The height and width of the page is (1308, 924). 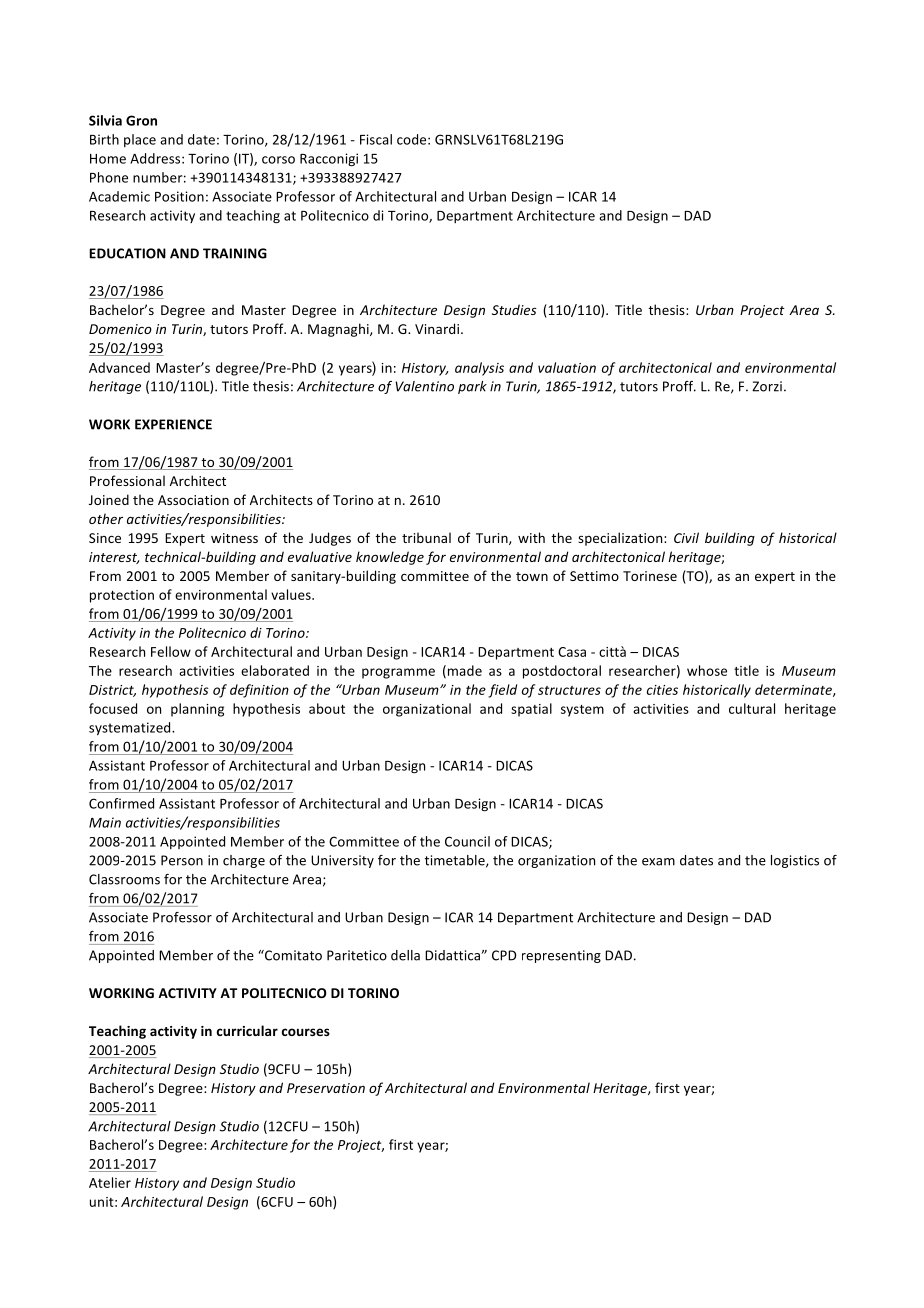 What do you see at coordinates (110, 1182) in the page?
I see `Atelier` at bounding box center [110, 1182].
